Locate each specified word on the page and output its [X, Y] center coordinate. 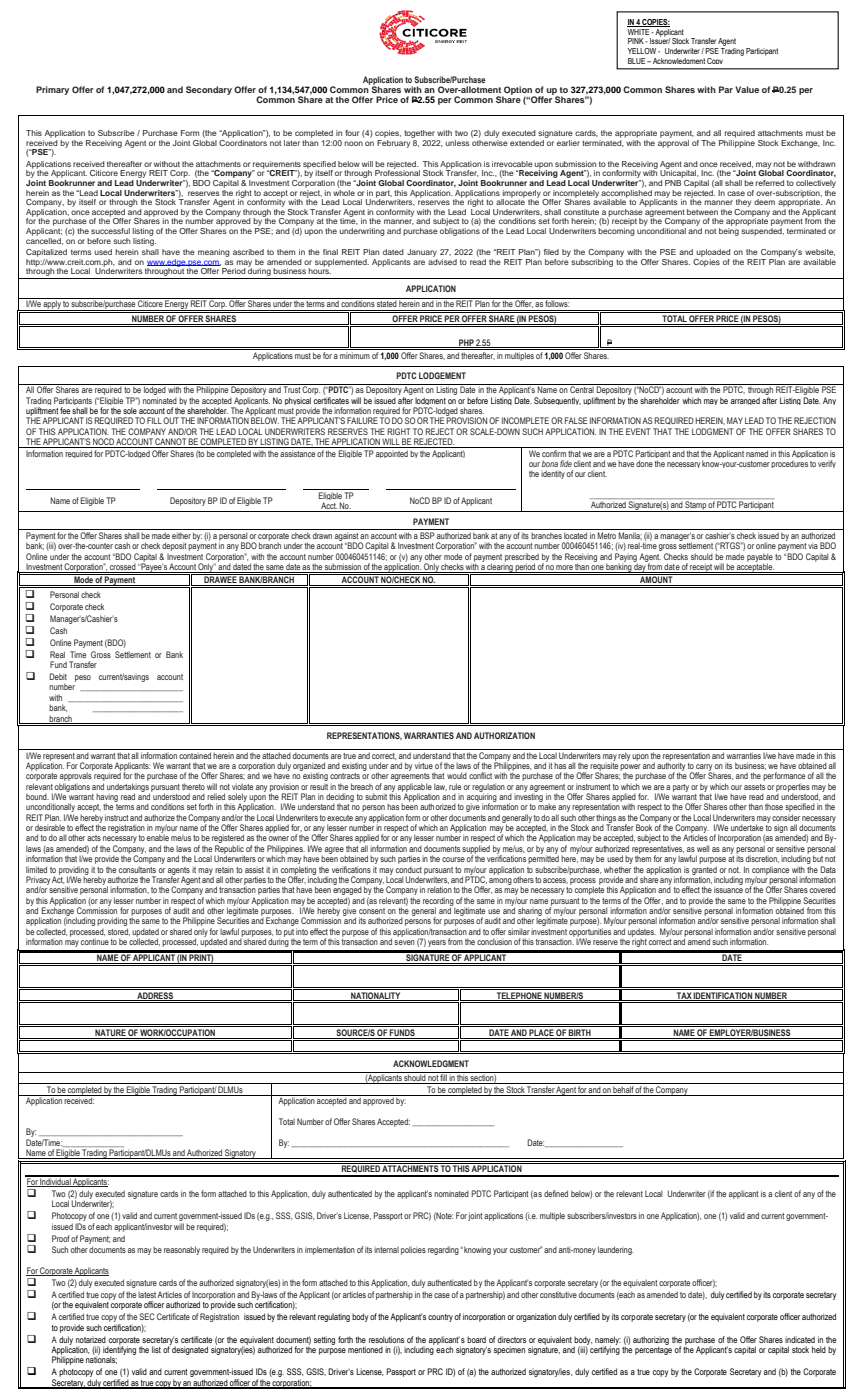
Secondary [209, 90]
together [419, 134]
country [440, 1318]
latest [148, 1295]
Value [747, 89]
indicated [800, 1339]
